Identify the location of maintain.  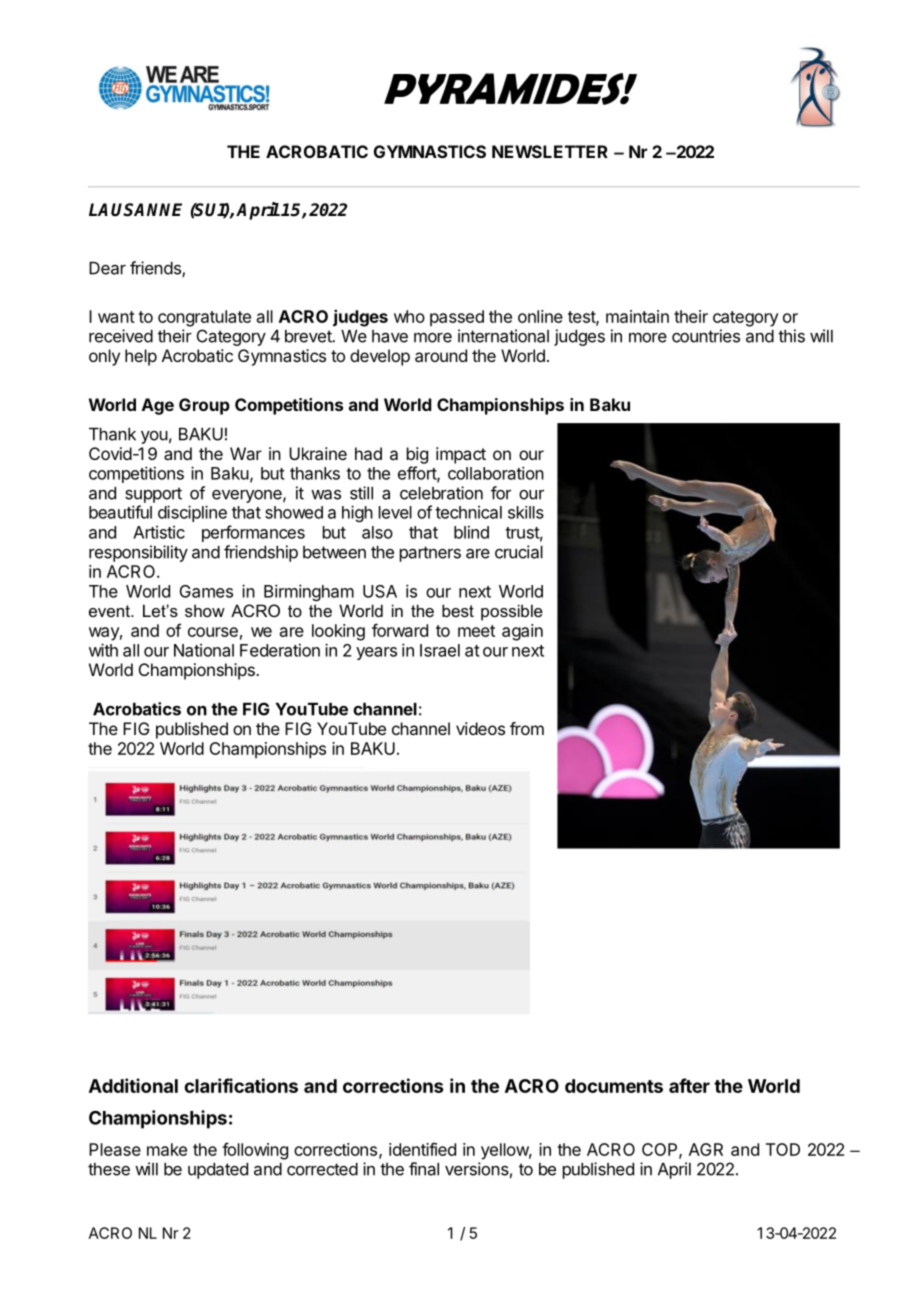
(637, 316).
